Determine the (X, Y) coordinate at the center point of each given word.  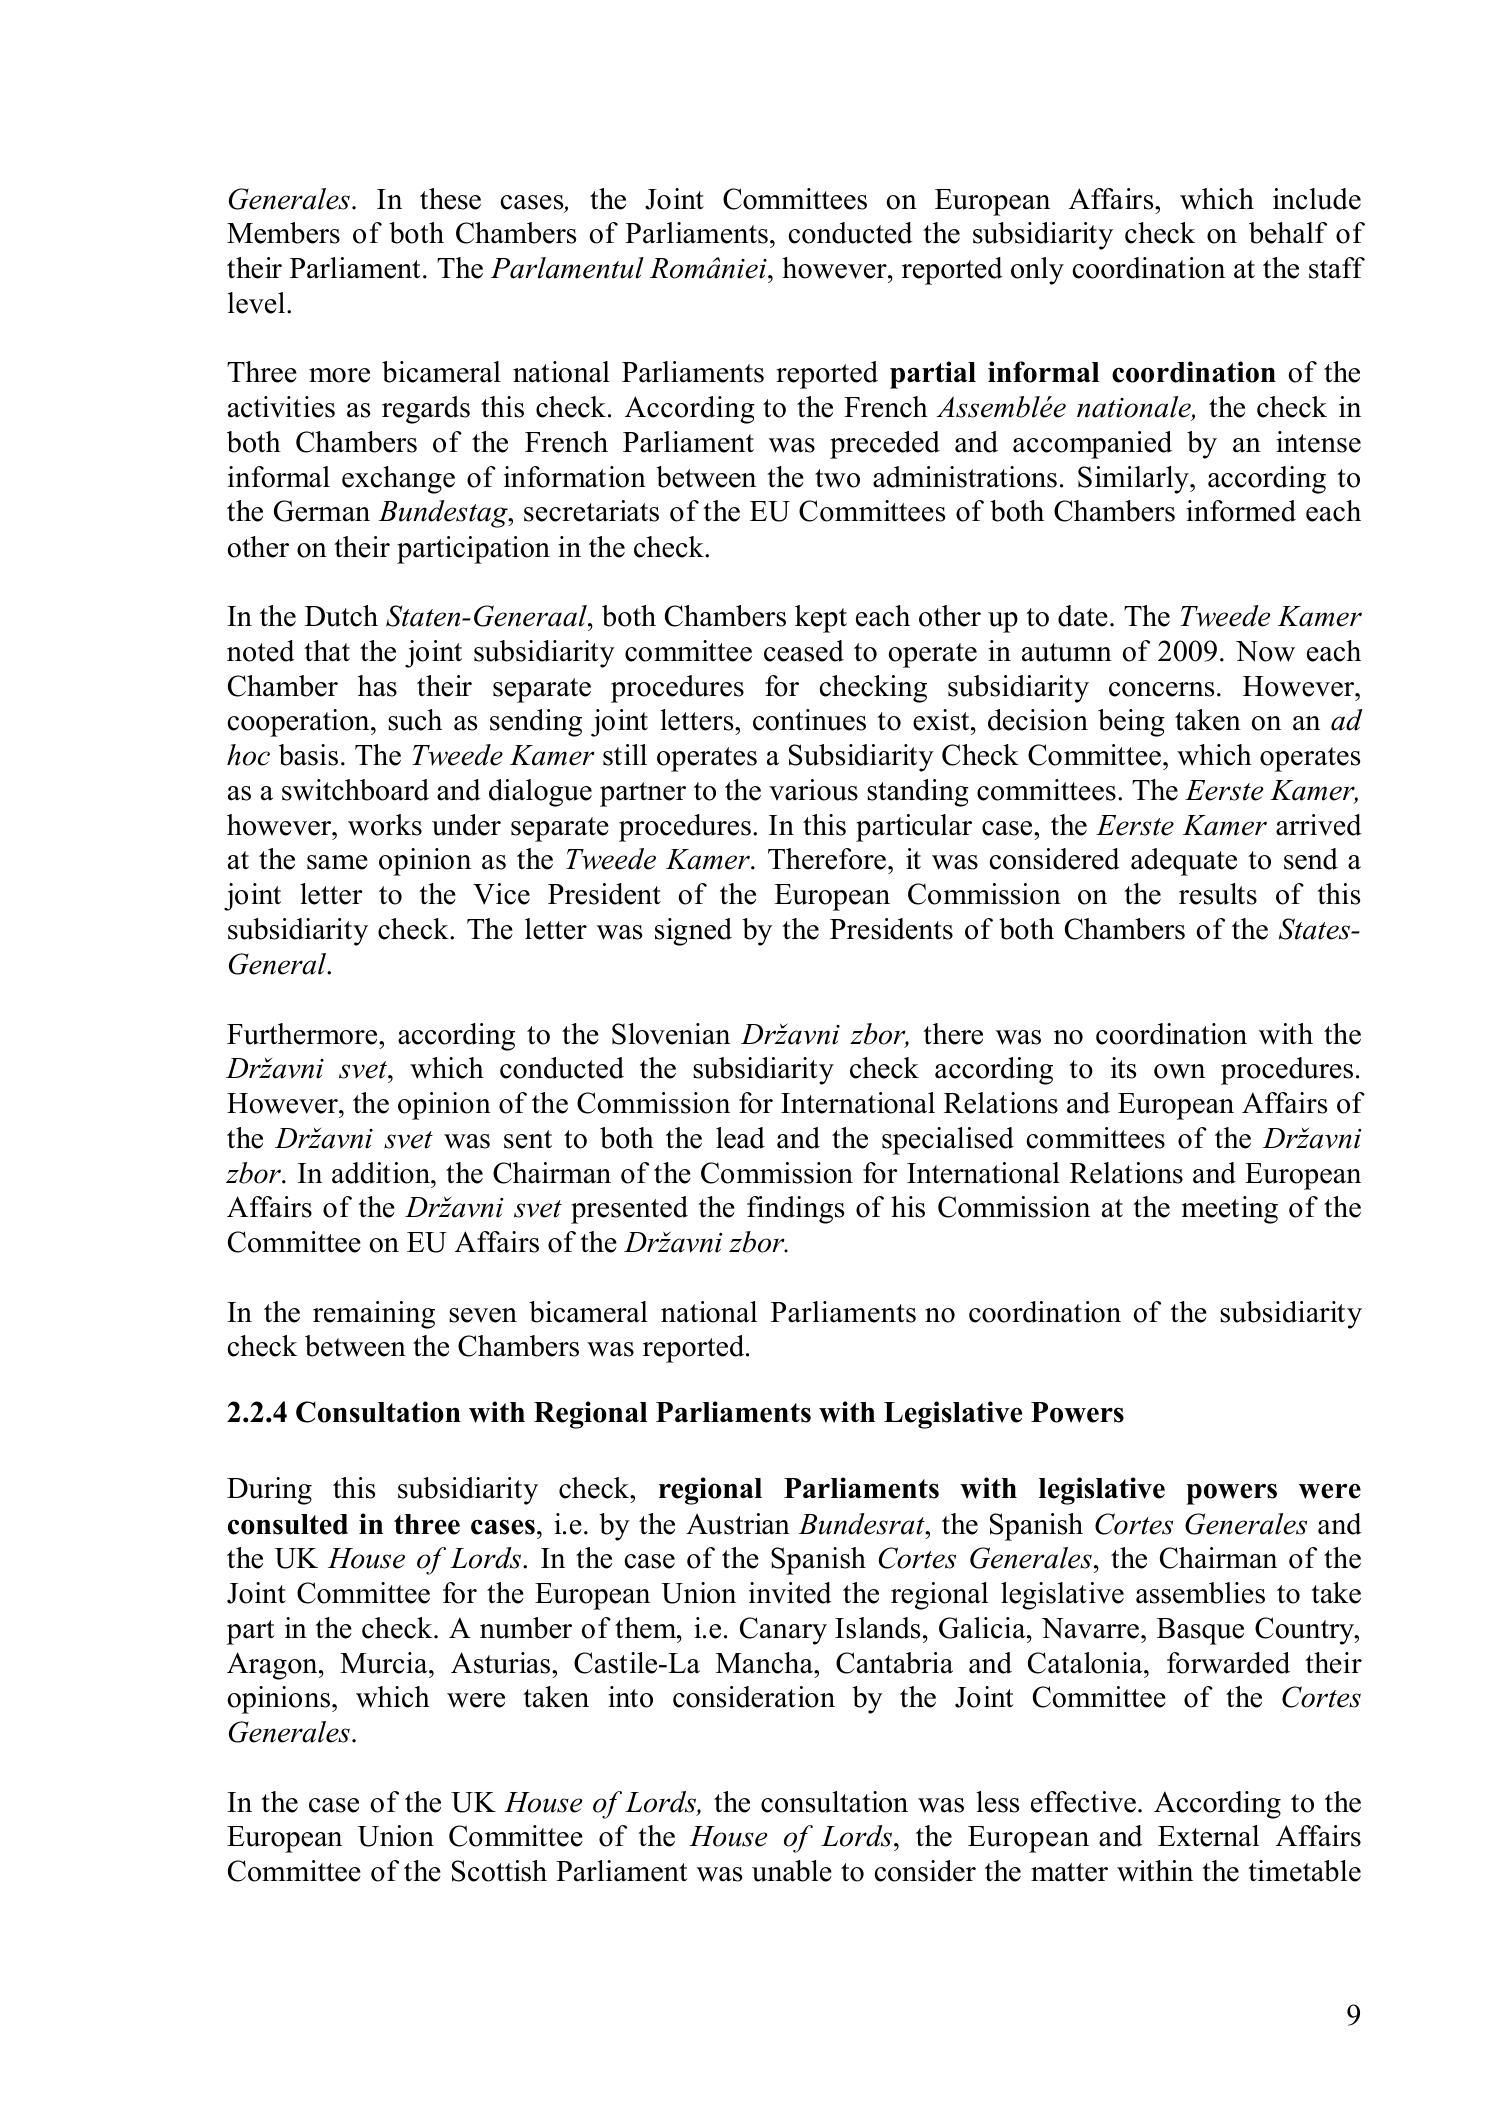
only (1037, 271)
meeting (1230, 1210)
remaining (374, 1315)
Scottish (499, 1871)
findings (795, 1210)
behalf (1288, 233)
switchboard (355, 790)
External (1208, 1836)
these (450, 199)
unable (792, 1871)
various (813, 790)
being (1131, 723)
